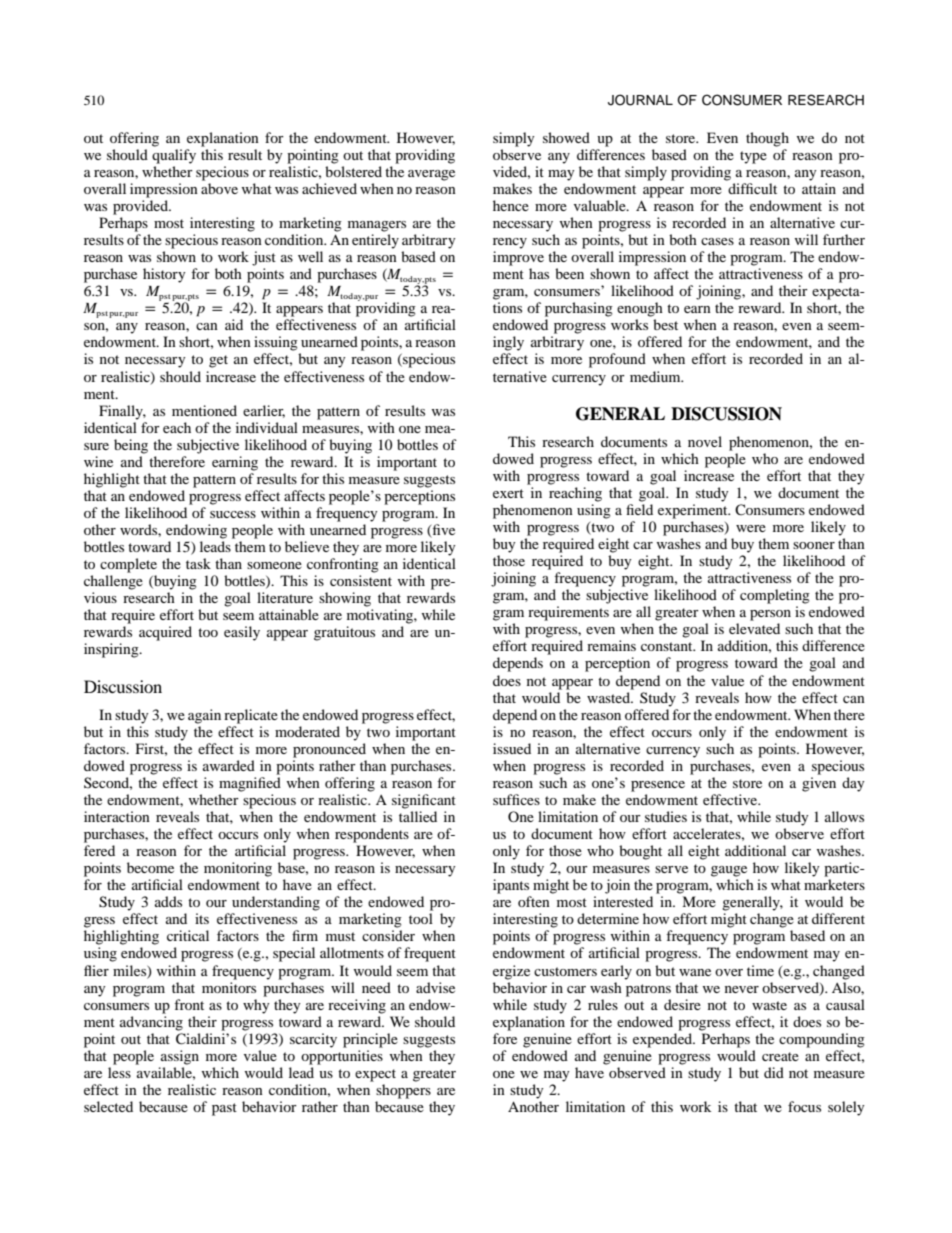 The image size is (952, 1233). What do you see at coordinates (767, 139) in the page?
I see `though` at bounding box center [767, 139].
